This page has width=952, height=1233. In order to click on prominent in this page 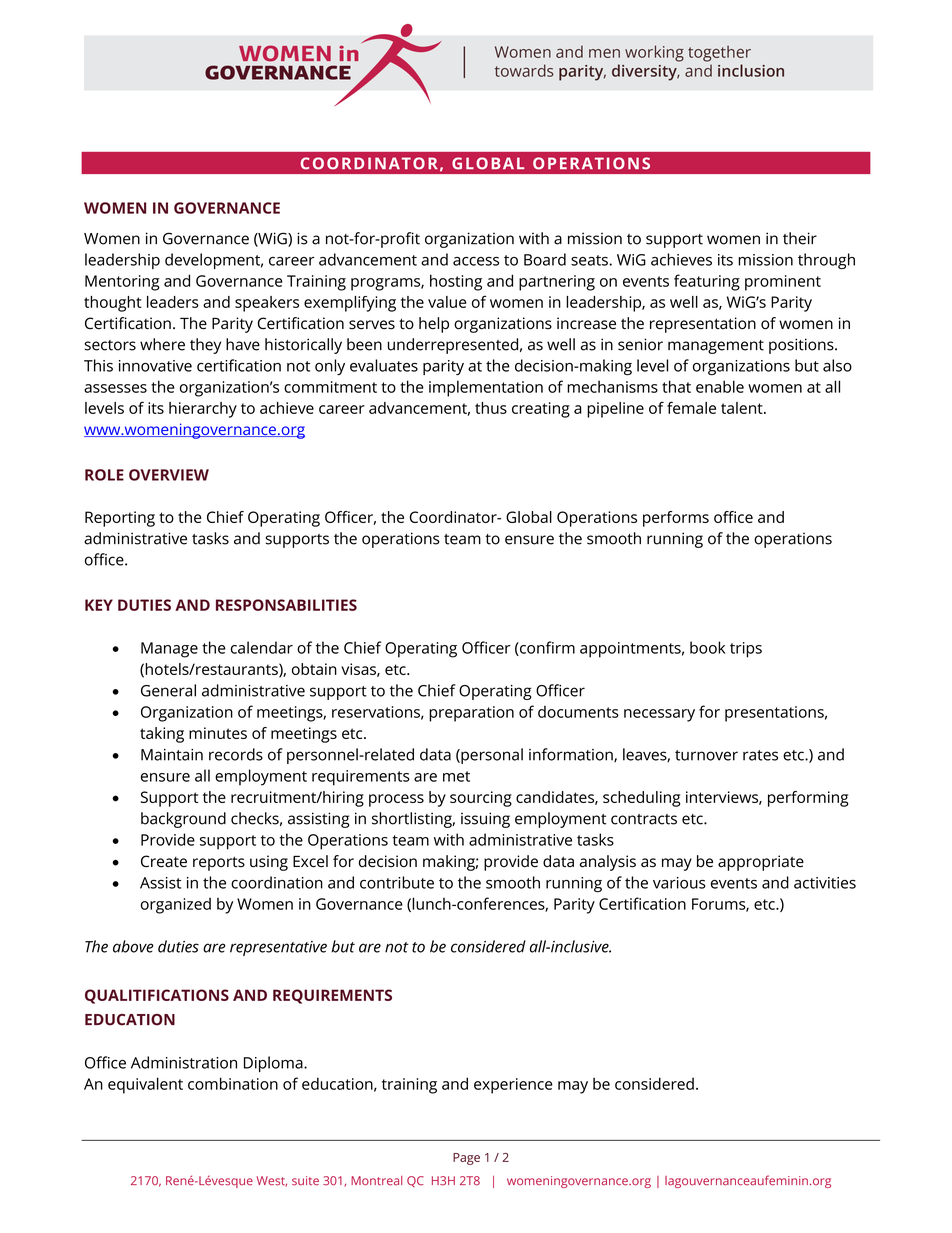, I will do `click(783, 283)`.
